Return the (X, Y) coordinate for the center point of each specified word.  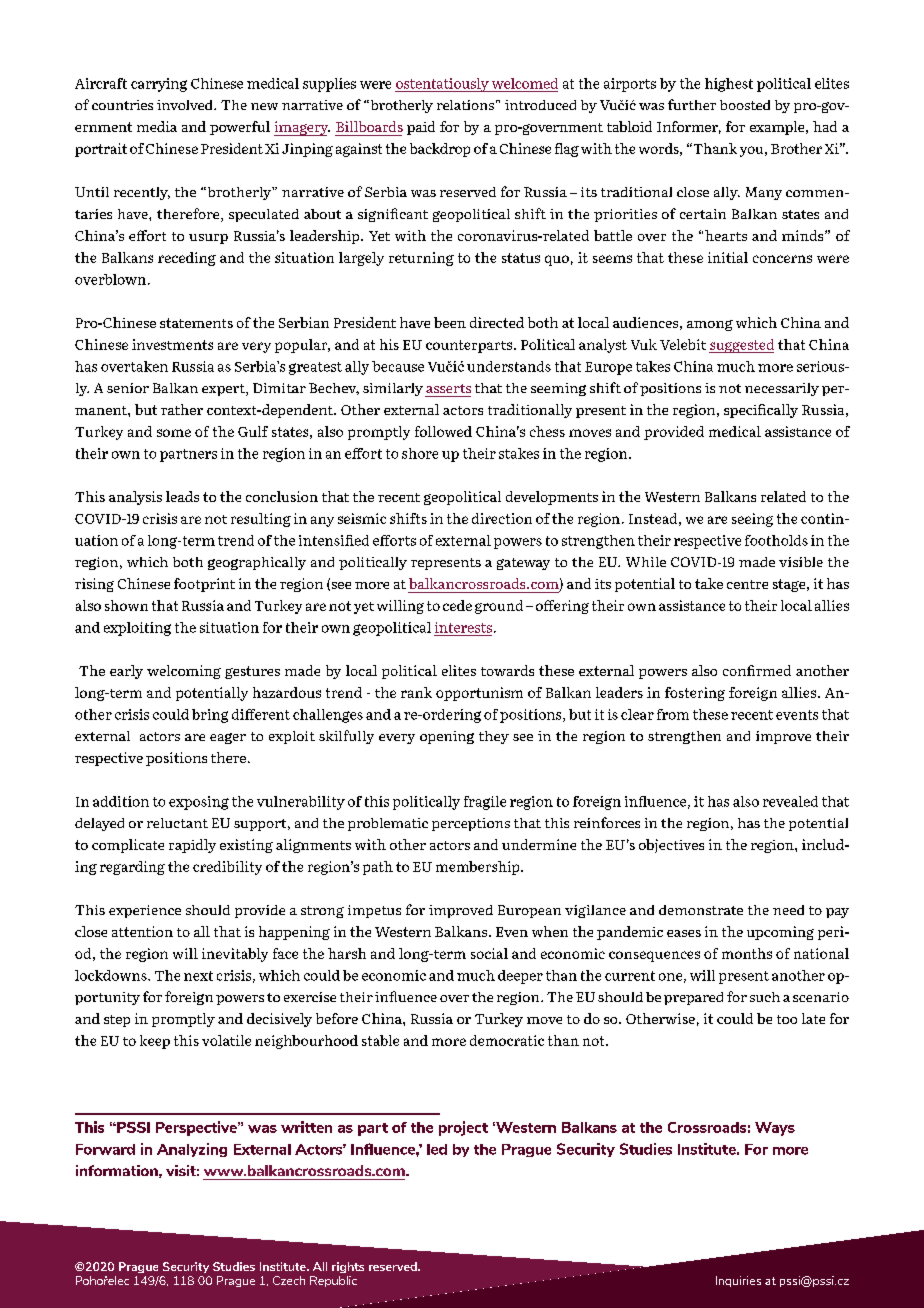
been (450, 322)
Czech (289, 1280)
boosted (745, 105)
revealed (790, 801)
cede (457, 605)
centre (747, 584)
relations (465, 105)
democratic (507, 1040)
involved (186, 105)
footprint (204, 585)
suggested (741, 346)
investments (172, 344)
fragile (485, 803)
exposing (199, 803)
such (765, 997)
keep (155, 1042)
